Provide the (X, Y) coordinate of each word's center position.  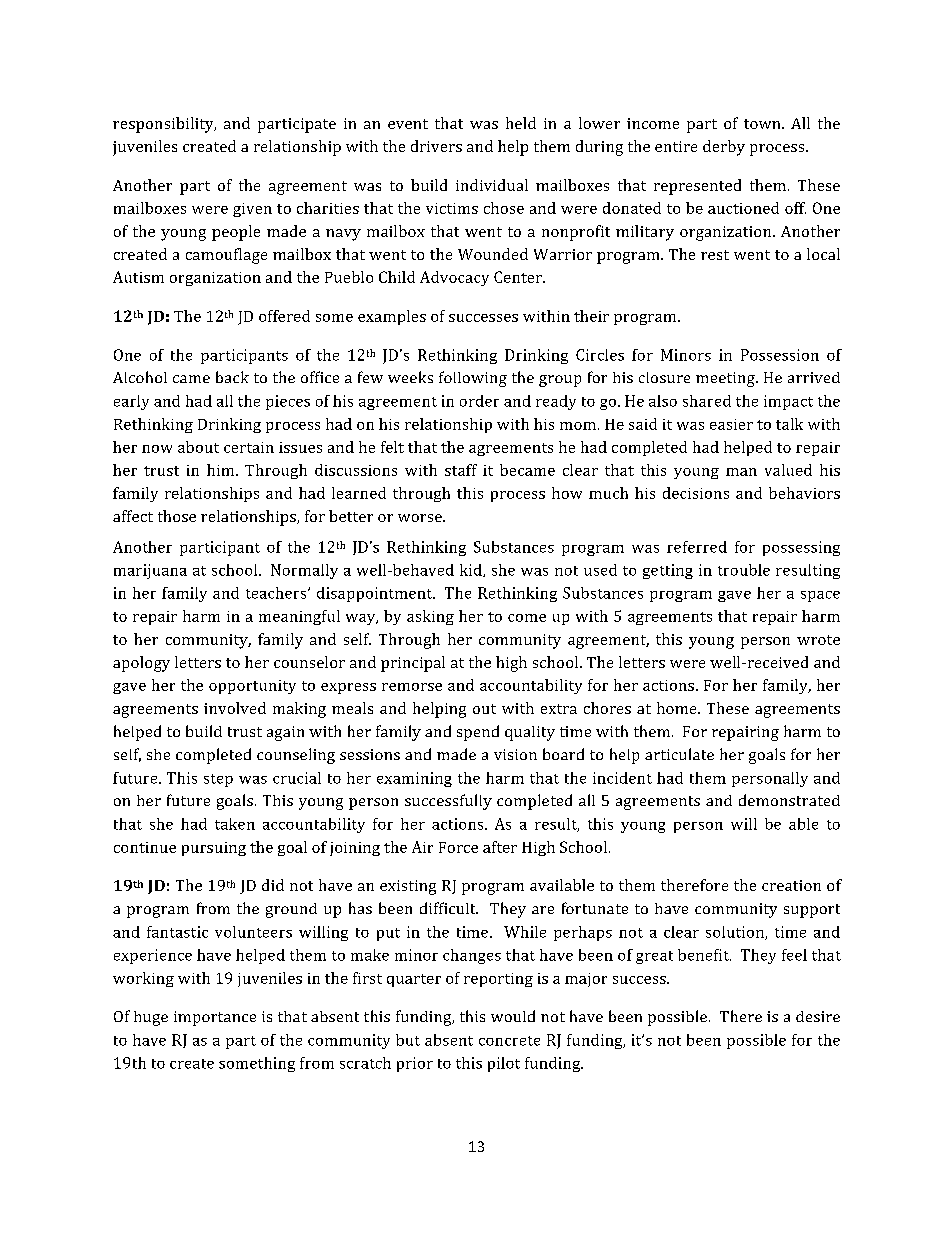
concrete (509, 1041)
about (198, 447)
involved (235, 708)
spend (478, 733)
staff (461, 470)
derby (724, 148)
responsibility (164, 125)
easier (731, 424)
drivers (436, 146)
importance (215, 1018)
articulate (679, 754)
